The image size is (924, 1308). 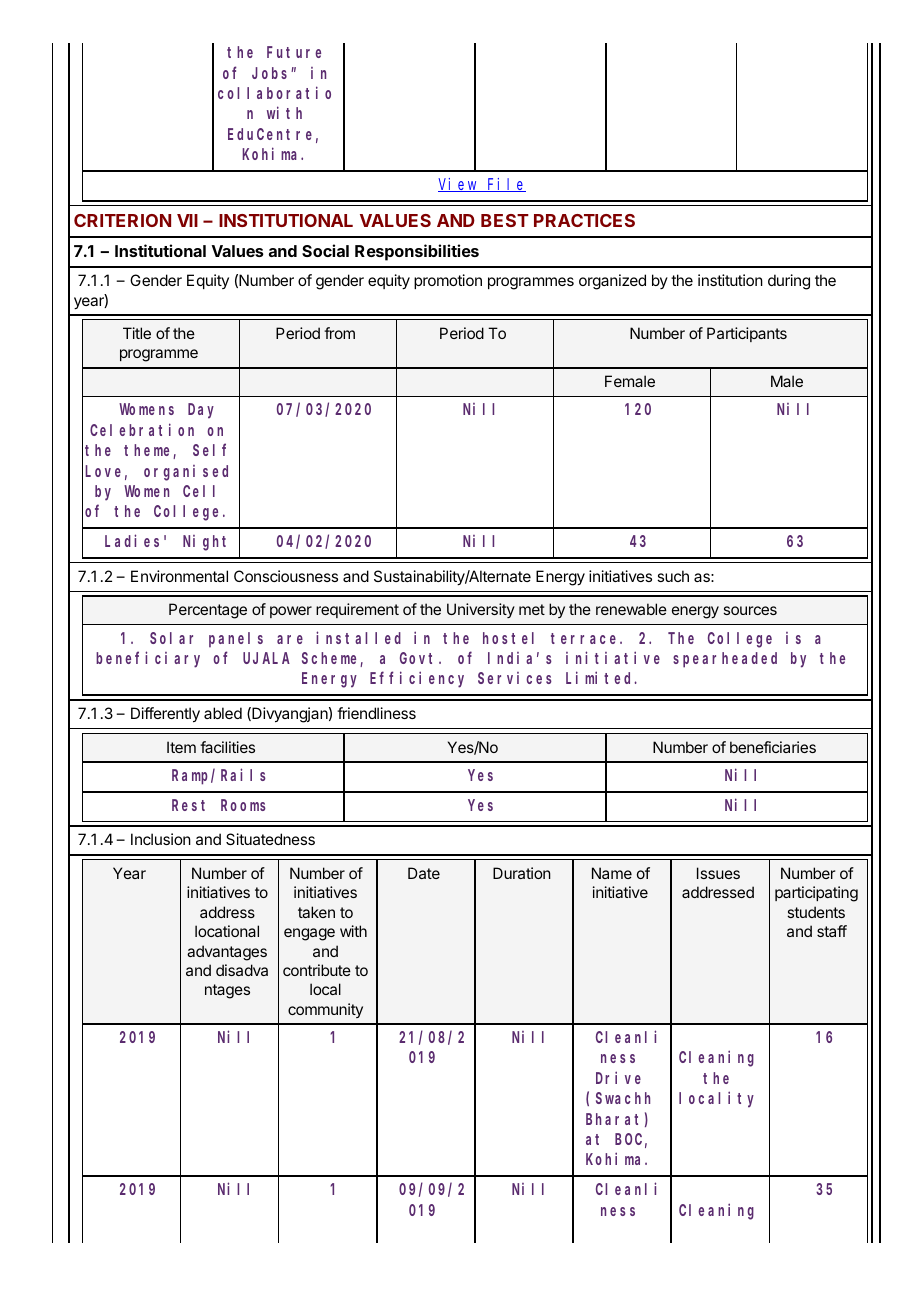 What do you see at coordinates (773, 747) in the document?
I see `beneficiaries` at bounding box center [773, 747].
